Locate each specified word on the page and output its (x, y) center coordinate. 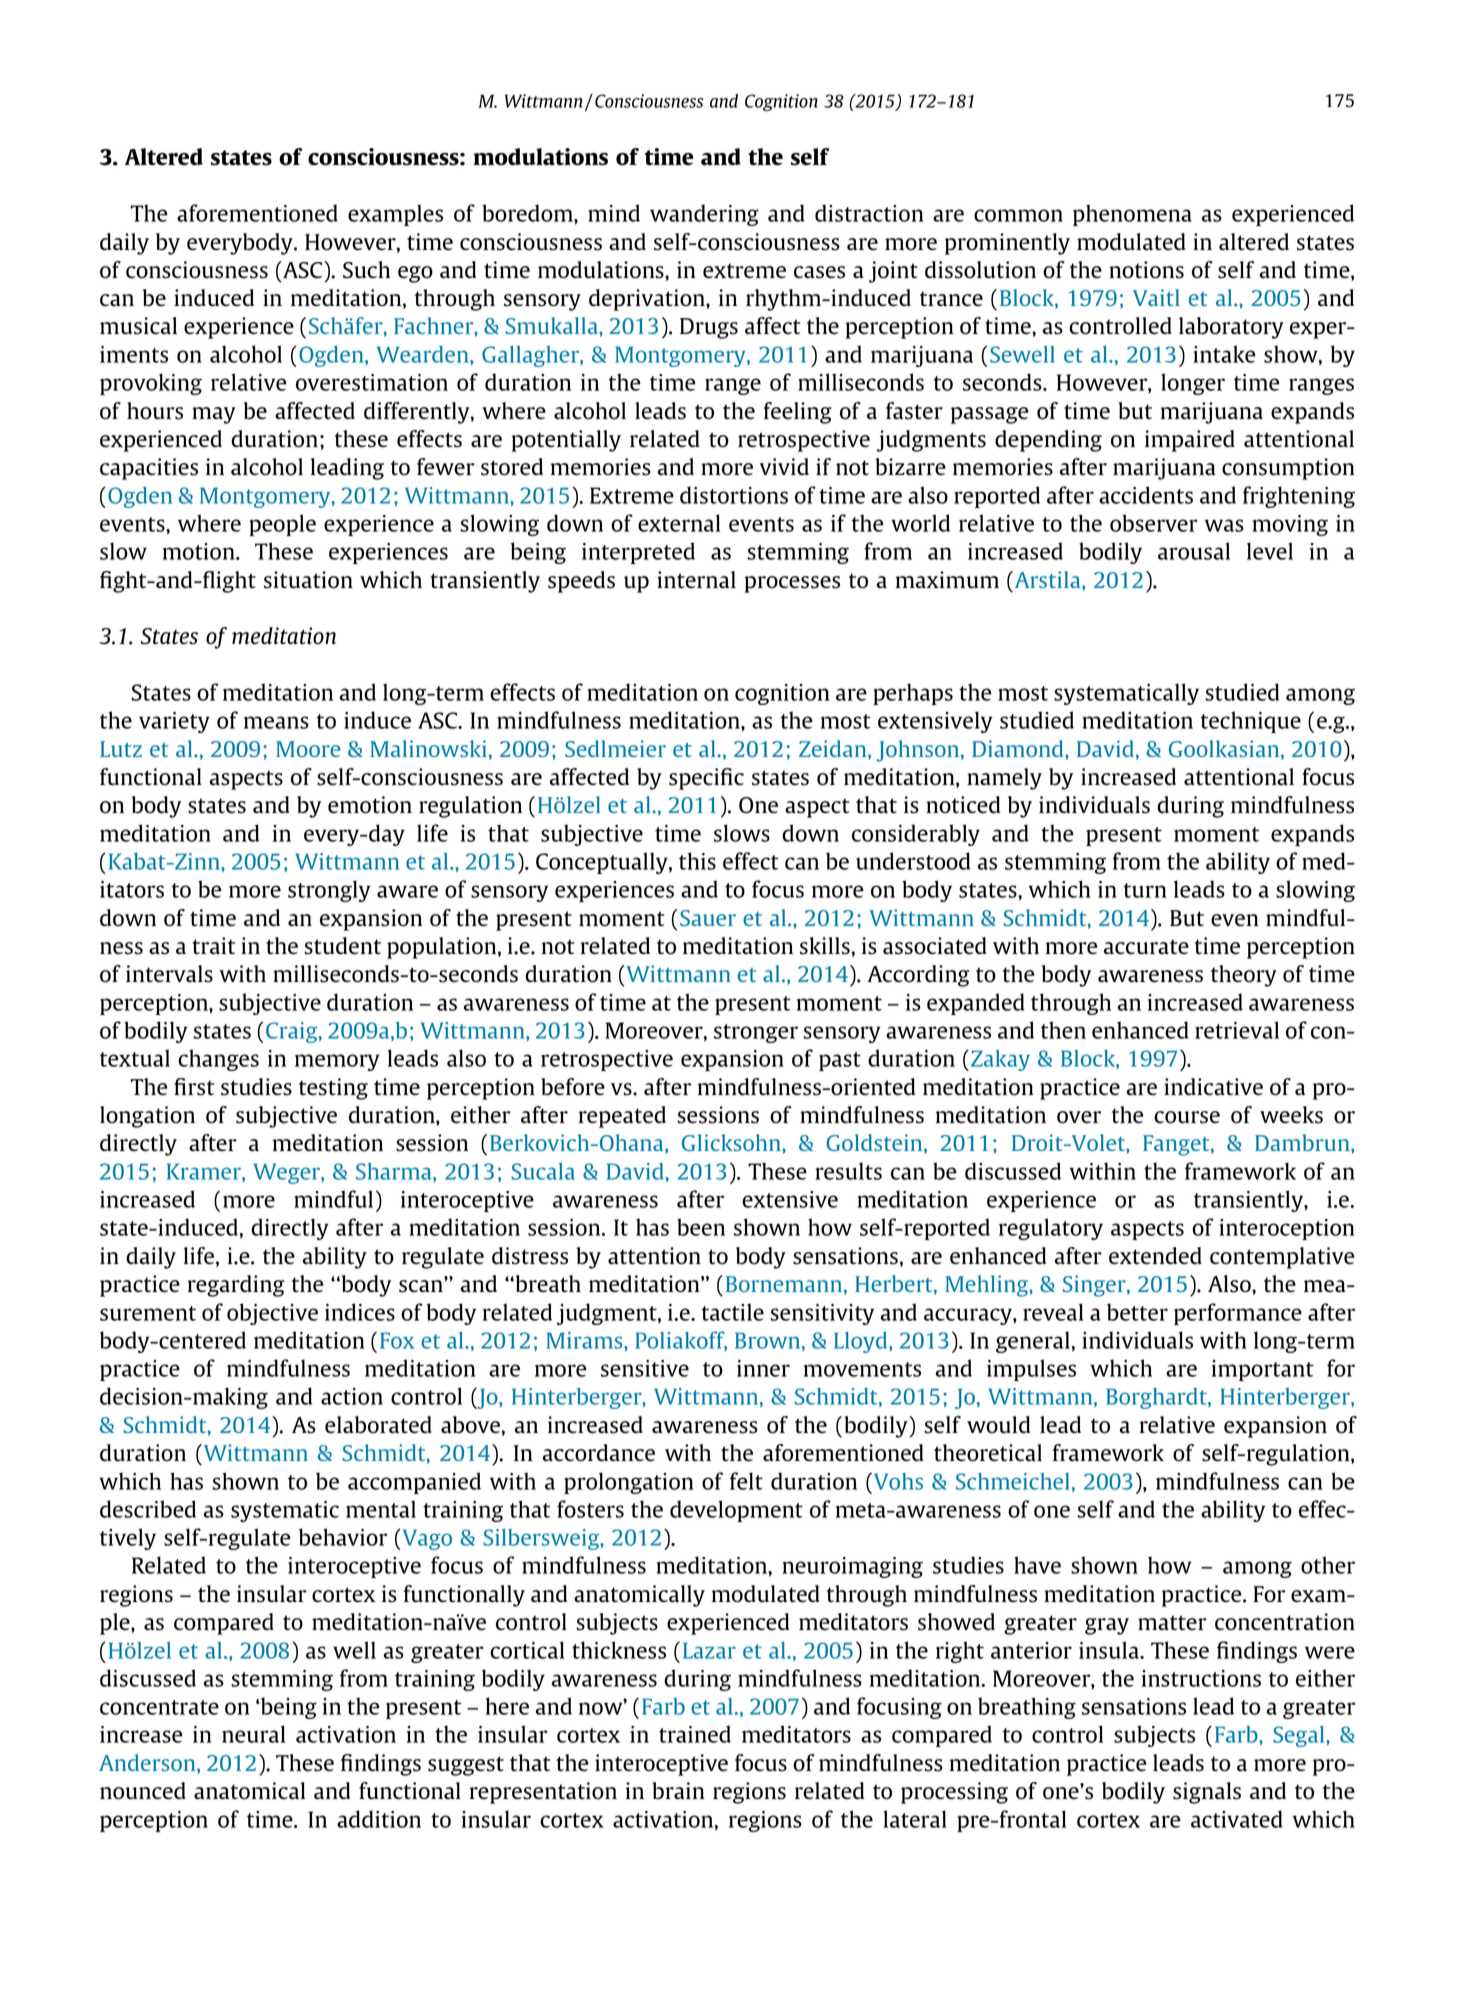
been (701, 1227)
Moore (308, 749)
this (697, 861)
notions (1146, 270)
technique (1251, 722)
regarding (236, 1286)
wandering (704, 215)
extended (1155, 1256)
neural (253, 1734)
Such (366, 270)
